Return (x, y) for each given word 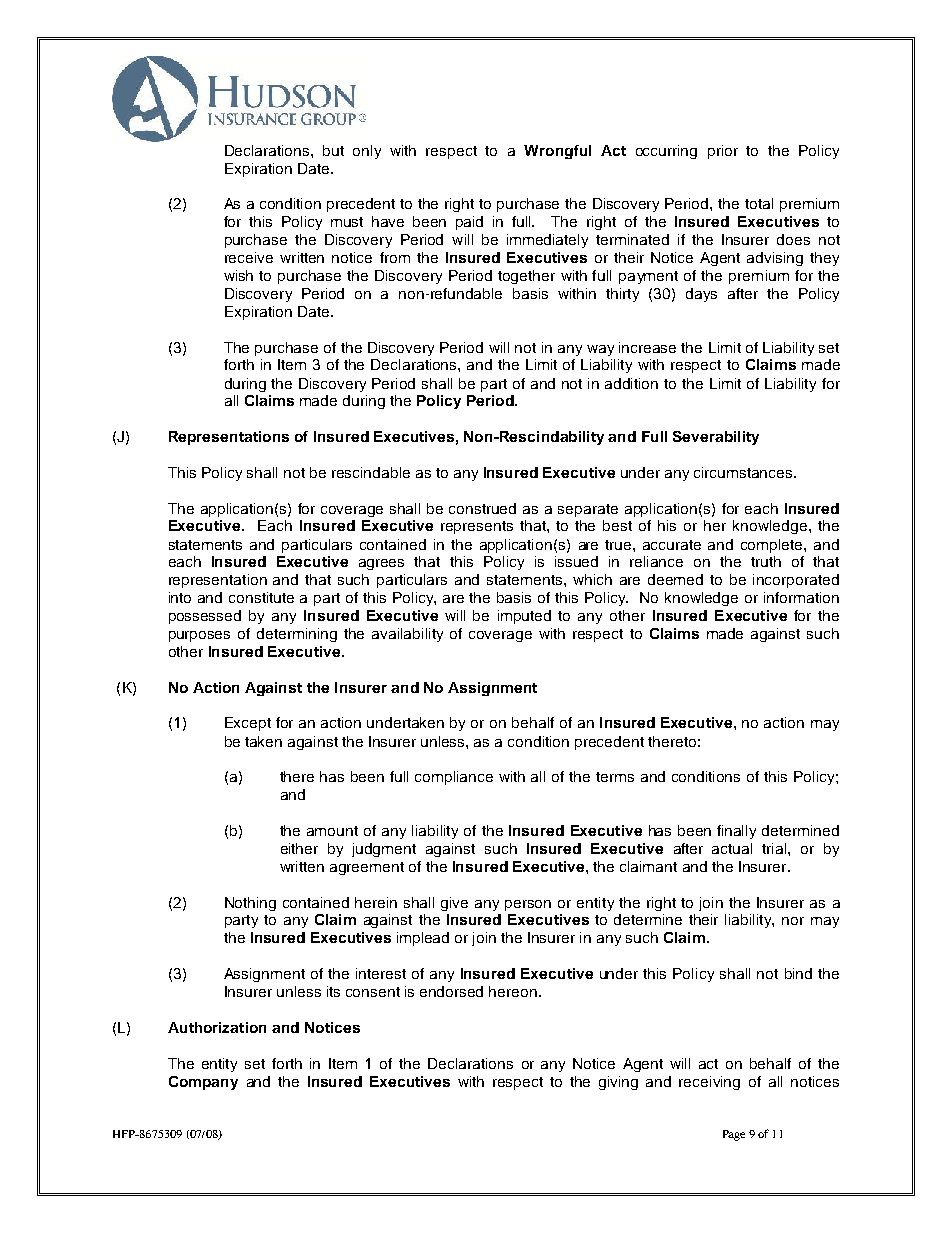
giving (618, 1083)
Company (203, 1083)
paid (469, 223)
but (333, 150)
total (759, 203)
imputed (524, 617)
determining (297, 635)
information (801, 597)
